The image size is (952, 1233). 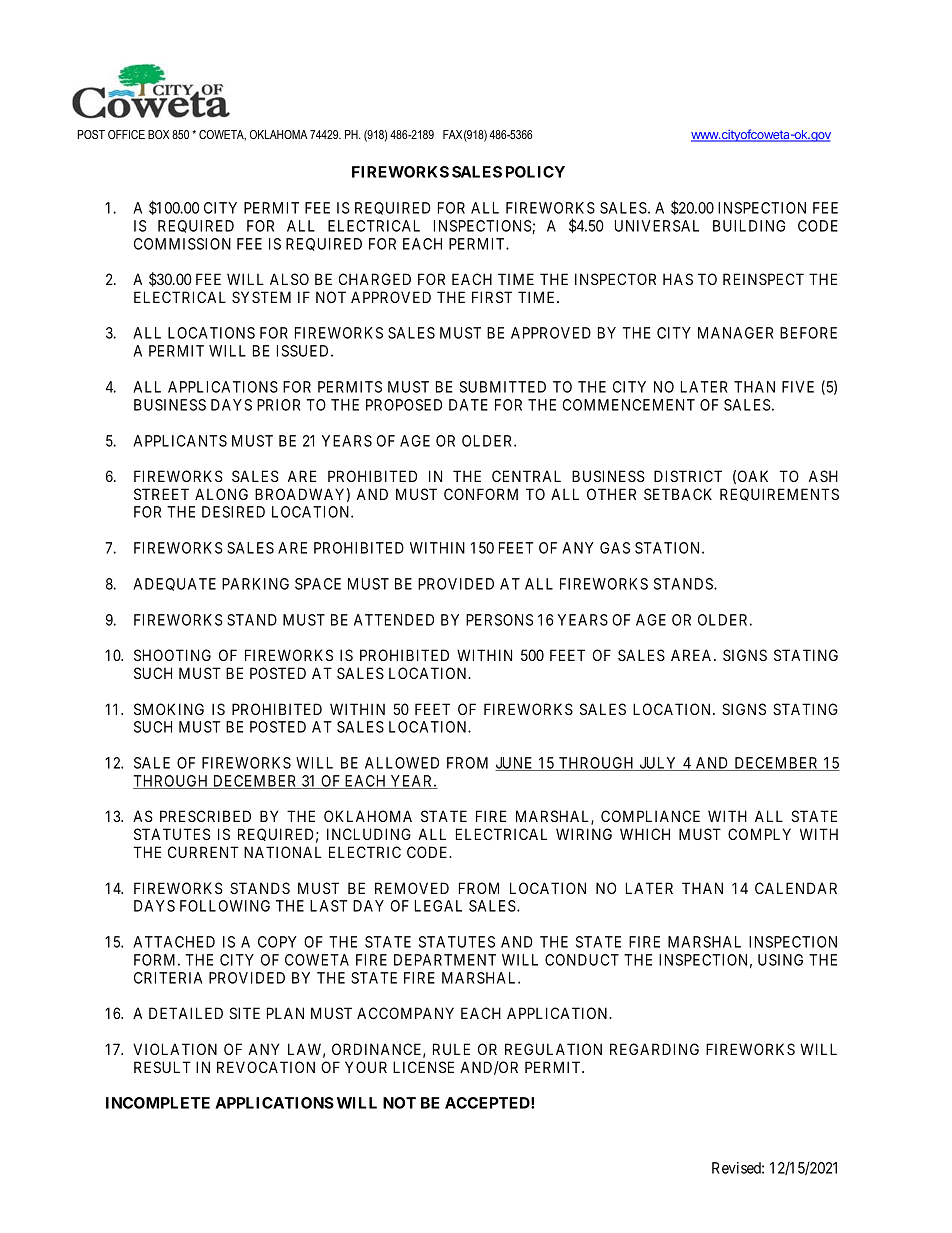 What do you see at coordinates (526, 476) in the screenshot?
I see `CENTRAL` at bounding box center [526, 476].
